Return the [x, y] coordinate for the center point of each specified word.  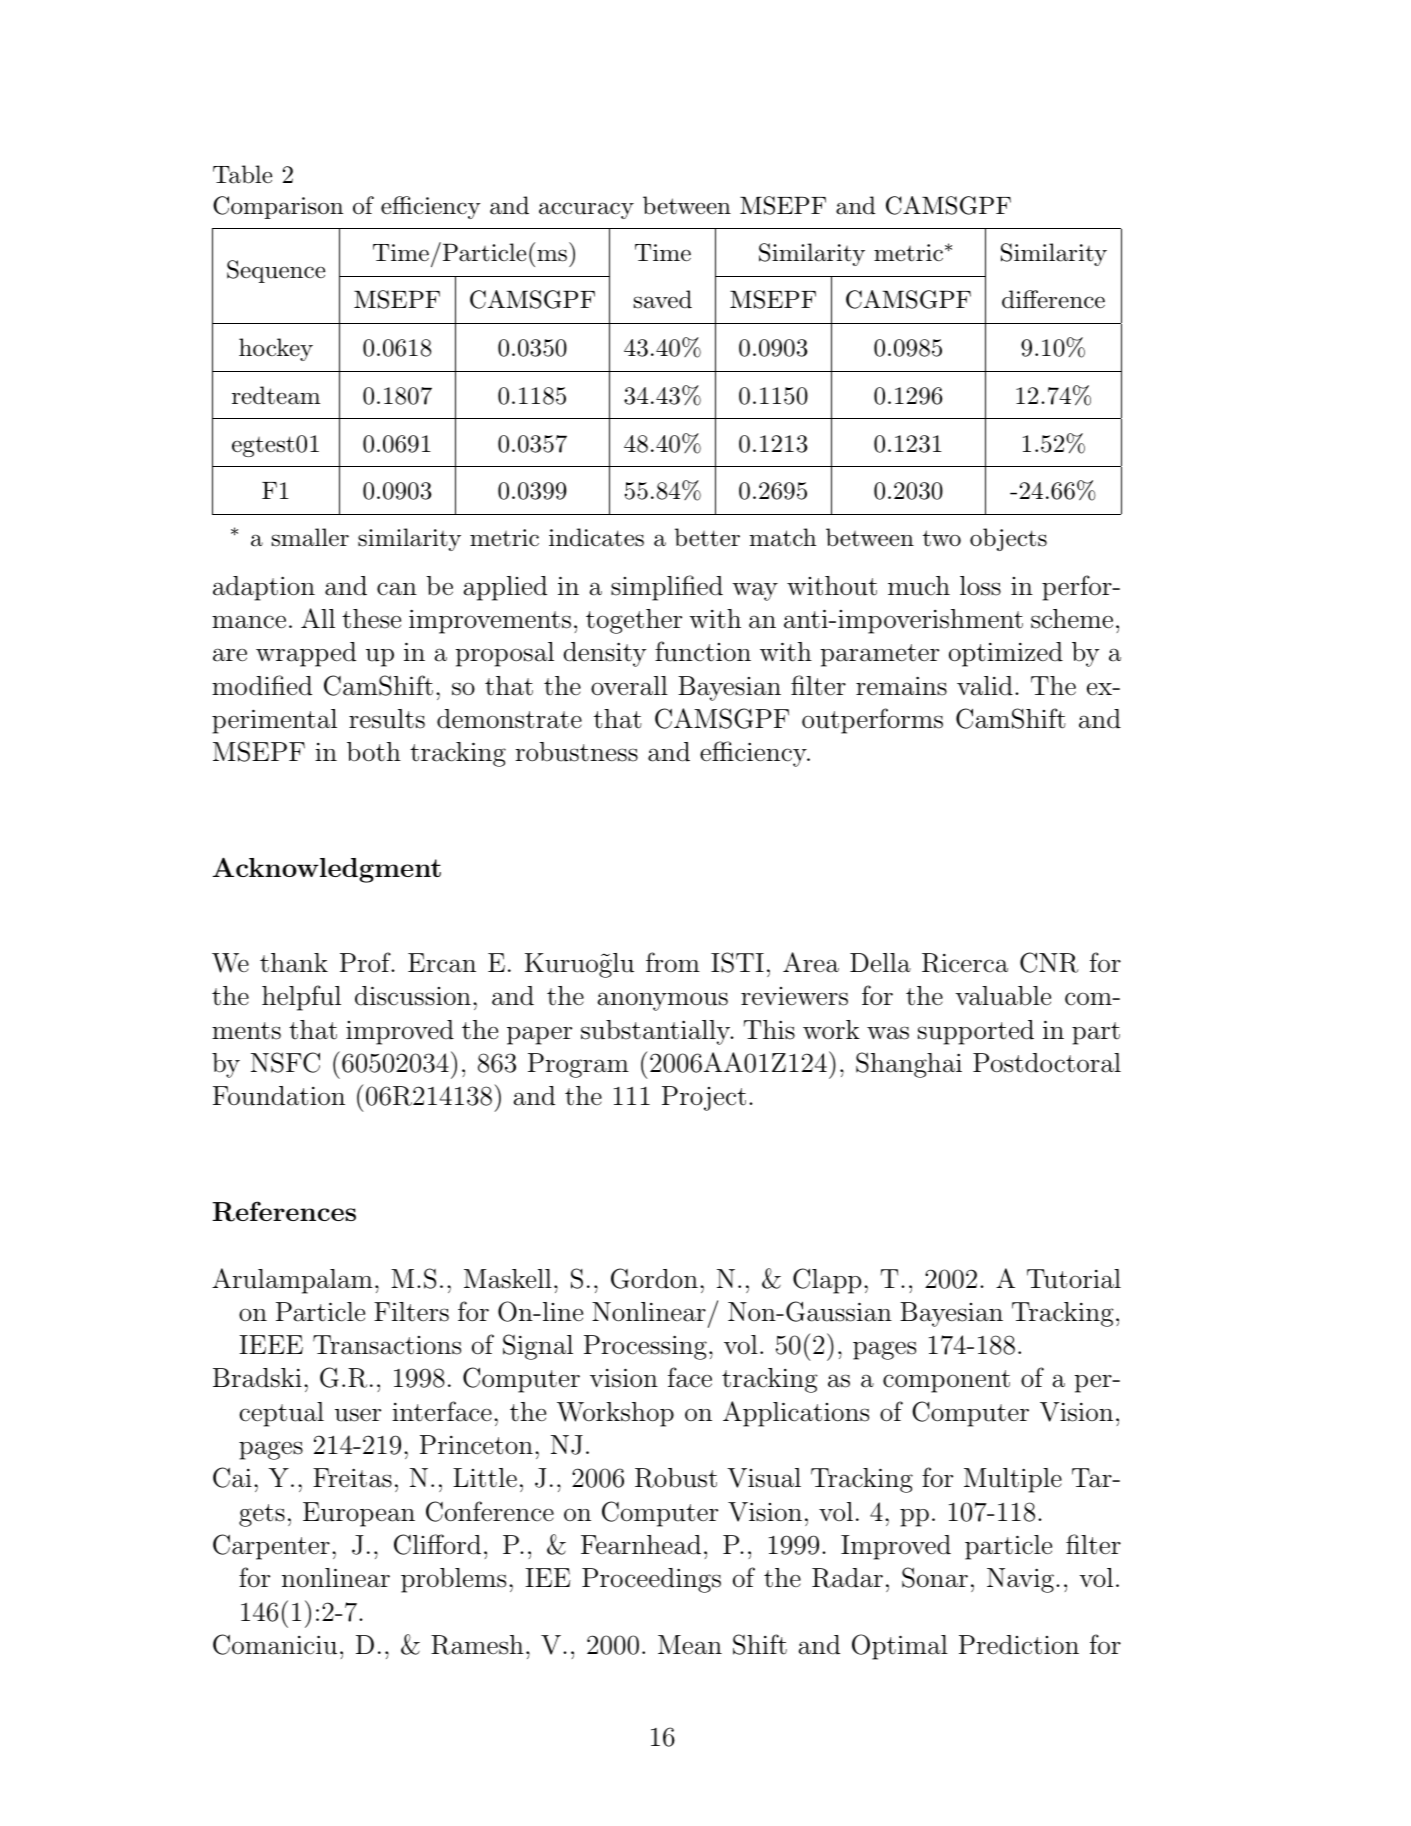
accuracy [586, 210]
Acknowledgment [327, 870]
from [673, 962]
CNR [1049, 962]
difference [1053, 299]
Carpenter [271, 1547]
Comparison [278, 207]
